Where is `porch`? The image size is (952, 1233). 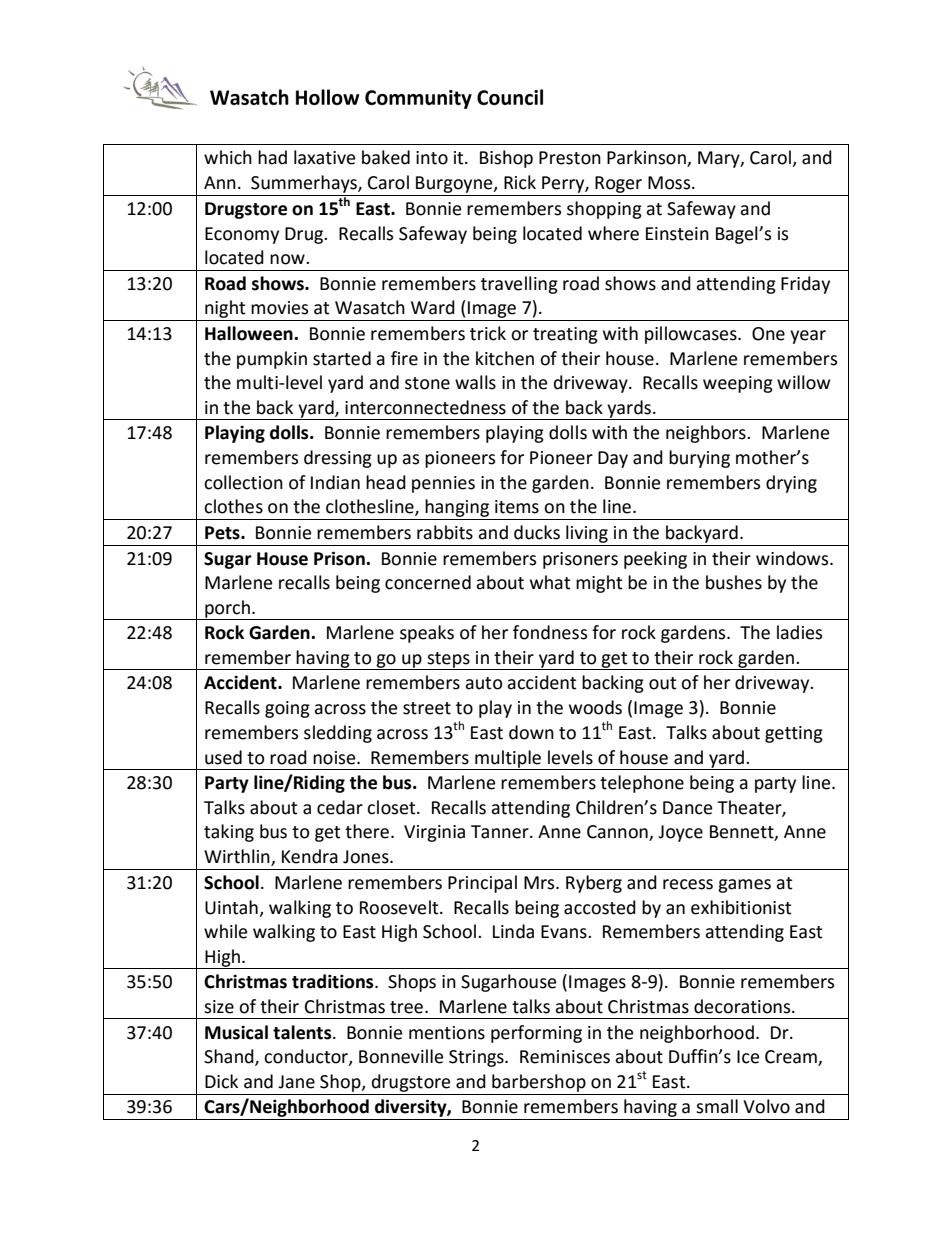
porch is located at coordinates (227, 610).
